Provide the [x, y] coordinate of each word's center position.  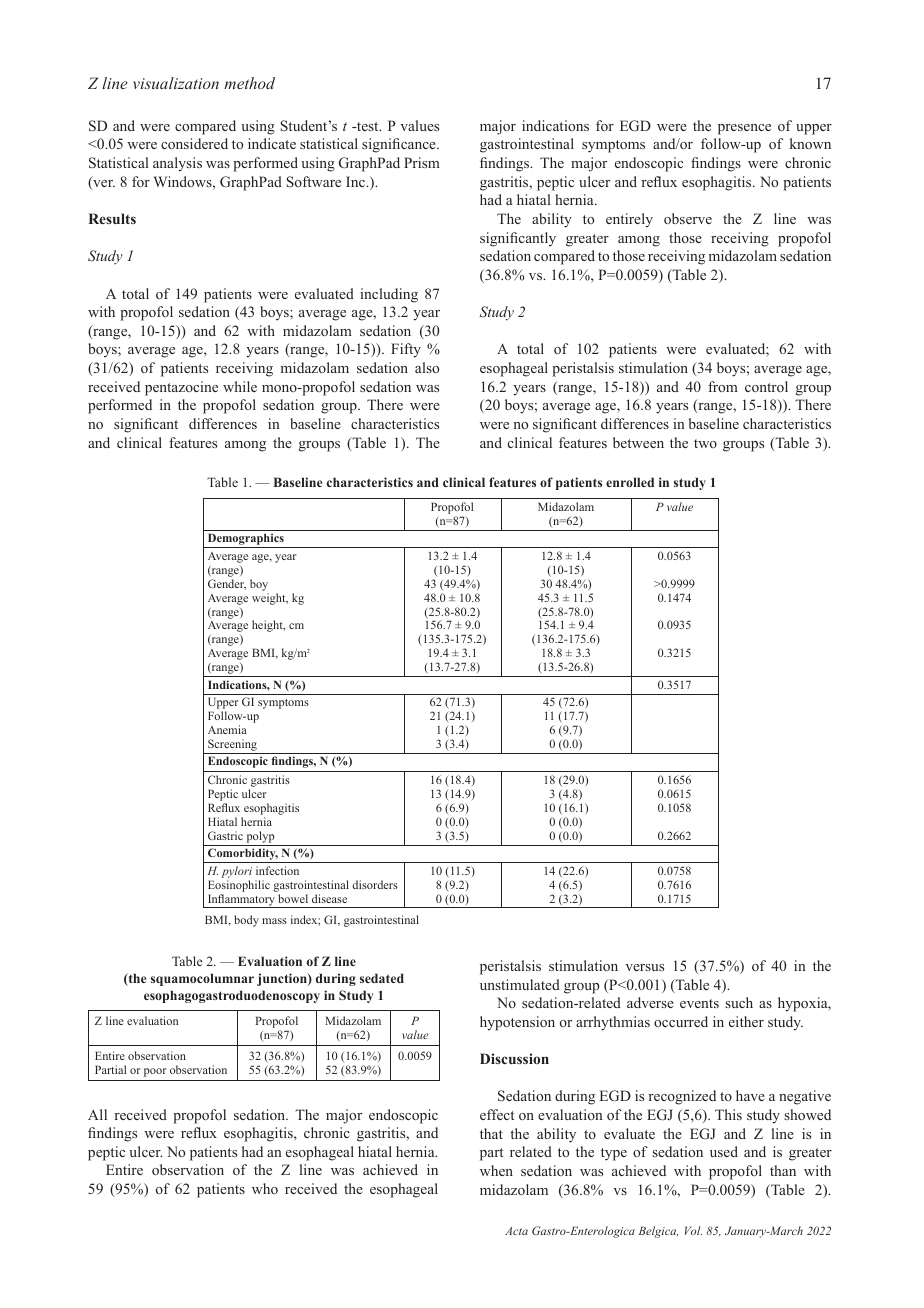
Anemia [227, 729]
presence [744, 129]
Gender [227, 584]
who [265, 1188]
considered [194, 143]
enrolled [630, 482]
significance [400, 145]
